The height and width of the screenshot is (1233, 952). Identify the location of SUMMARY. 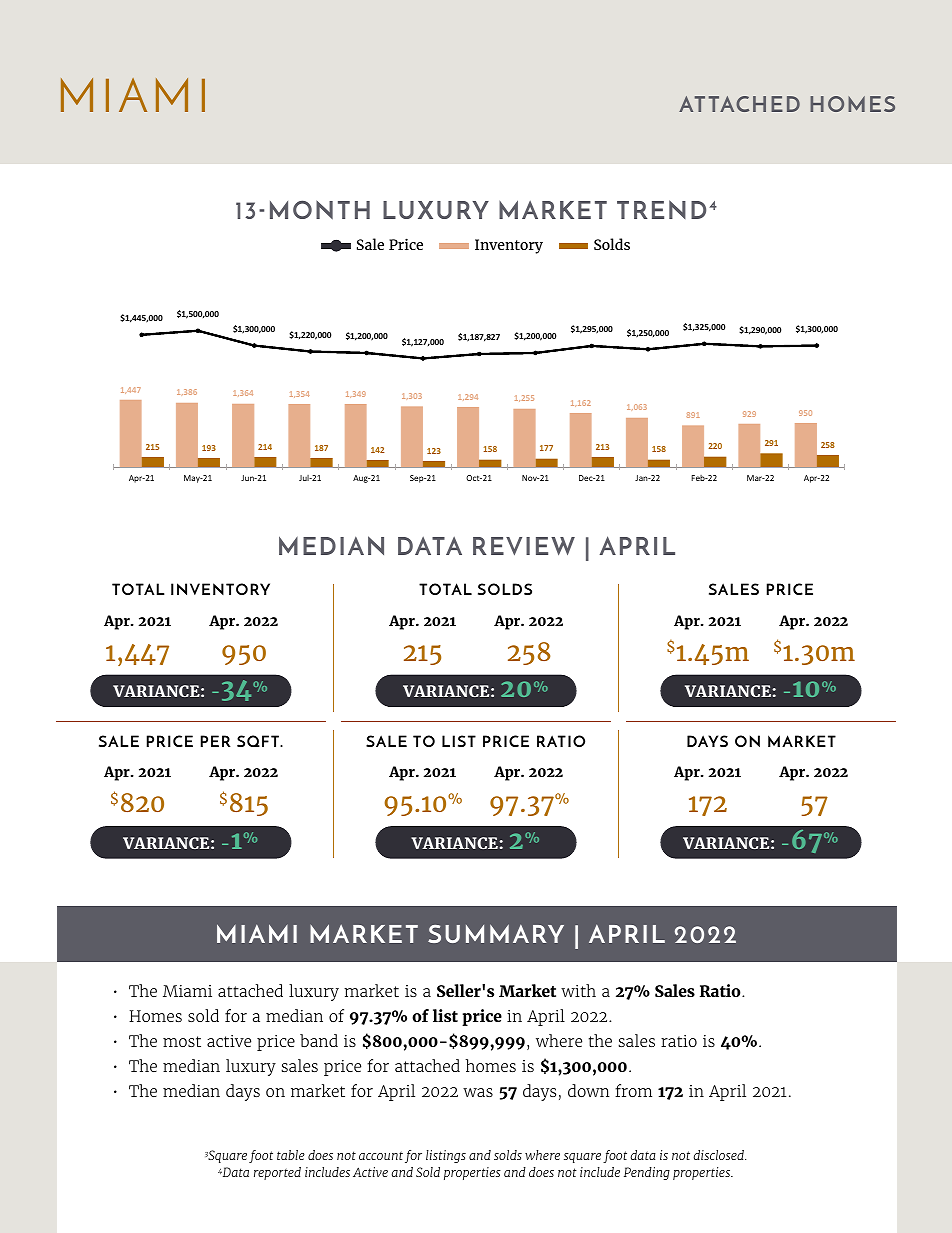
(496, 933).
